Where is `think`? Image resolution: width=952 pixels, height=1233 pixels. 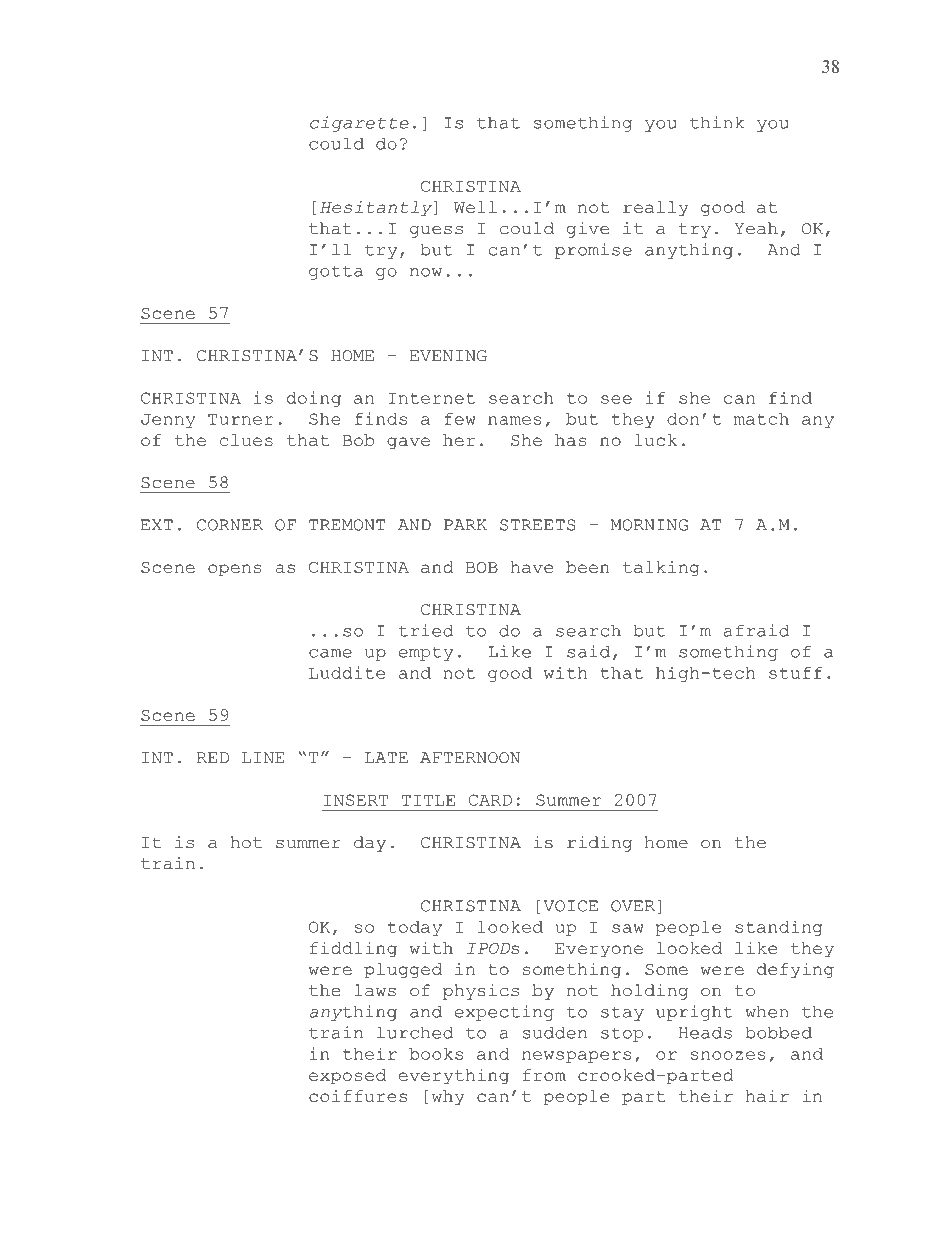 think is located at coordinates (717, 122).
